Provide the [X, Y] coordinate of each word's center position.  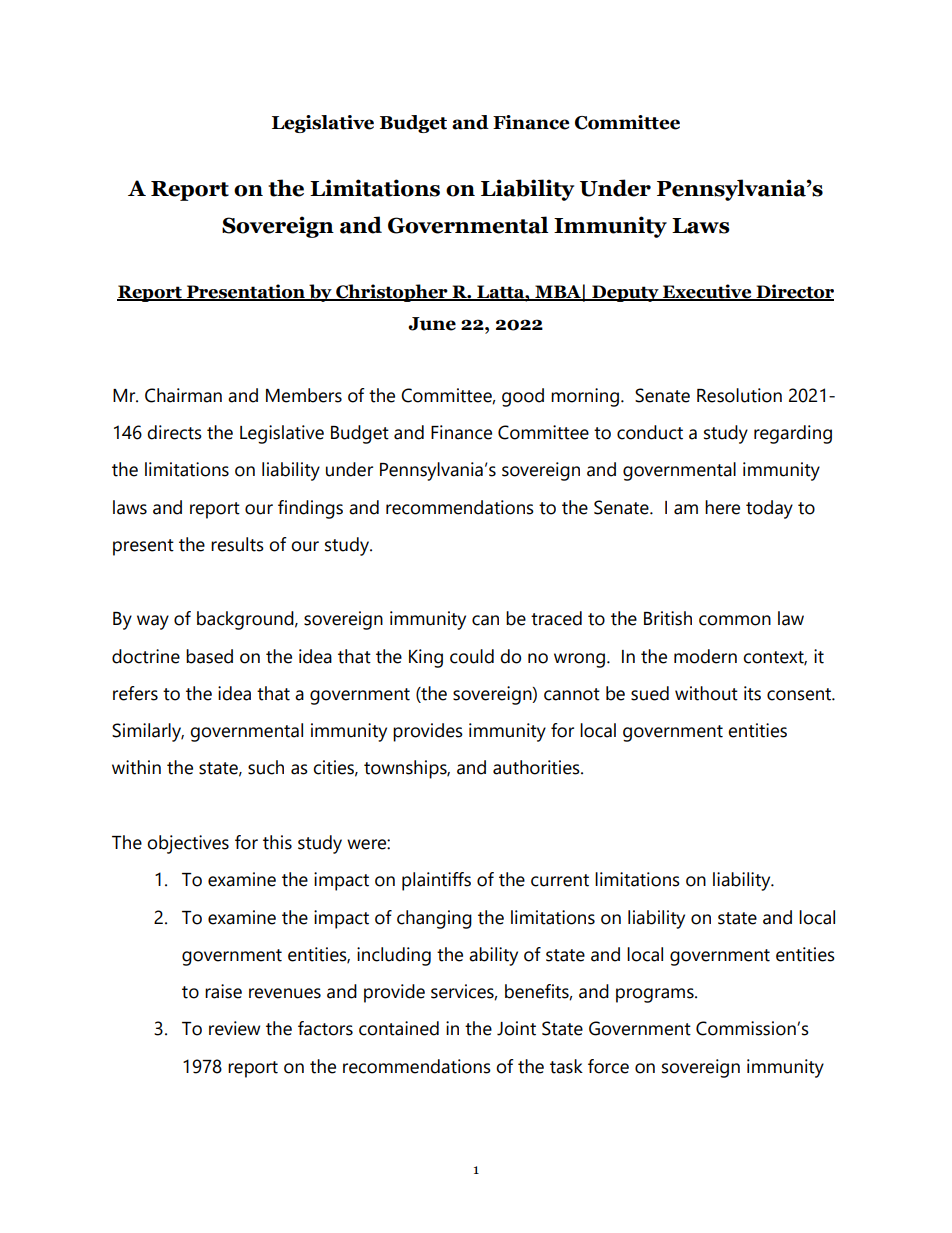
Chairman [183, 395]
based [209, 656]
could [472, 656]
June [432, 324]
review [234, 1028]
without [706, 693]
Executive [707, 292]
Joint [516, 1028]
